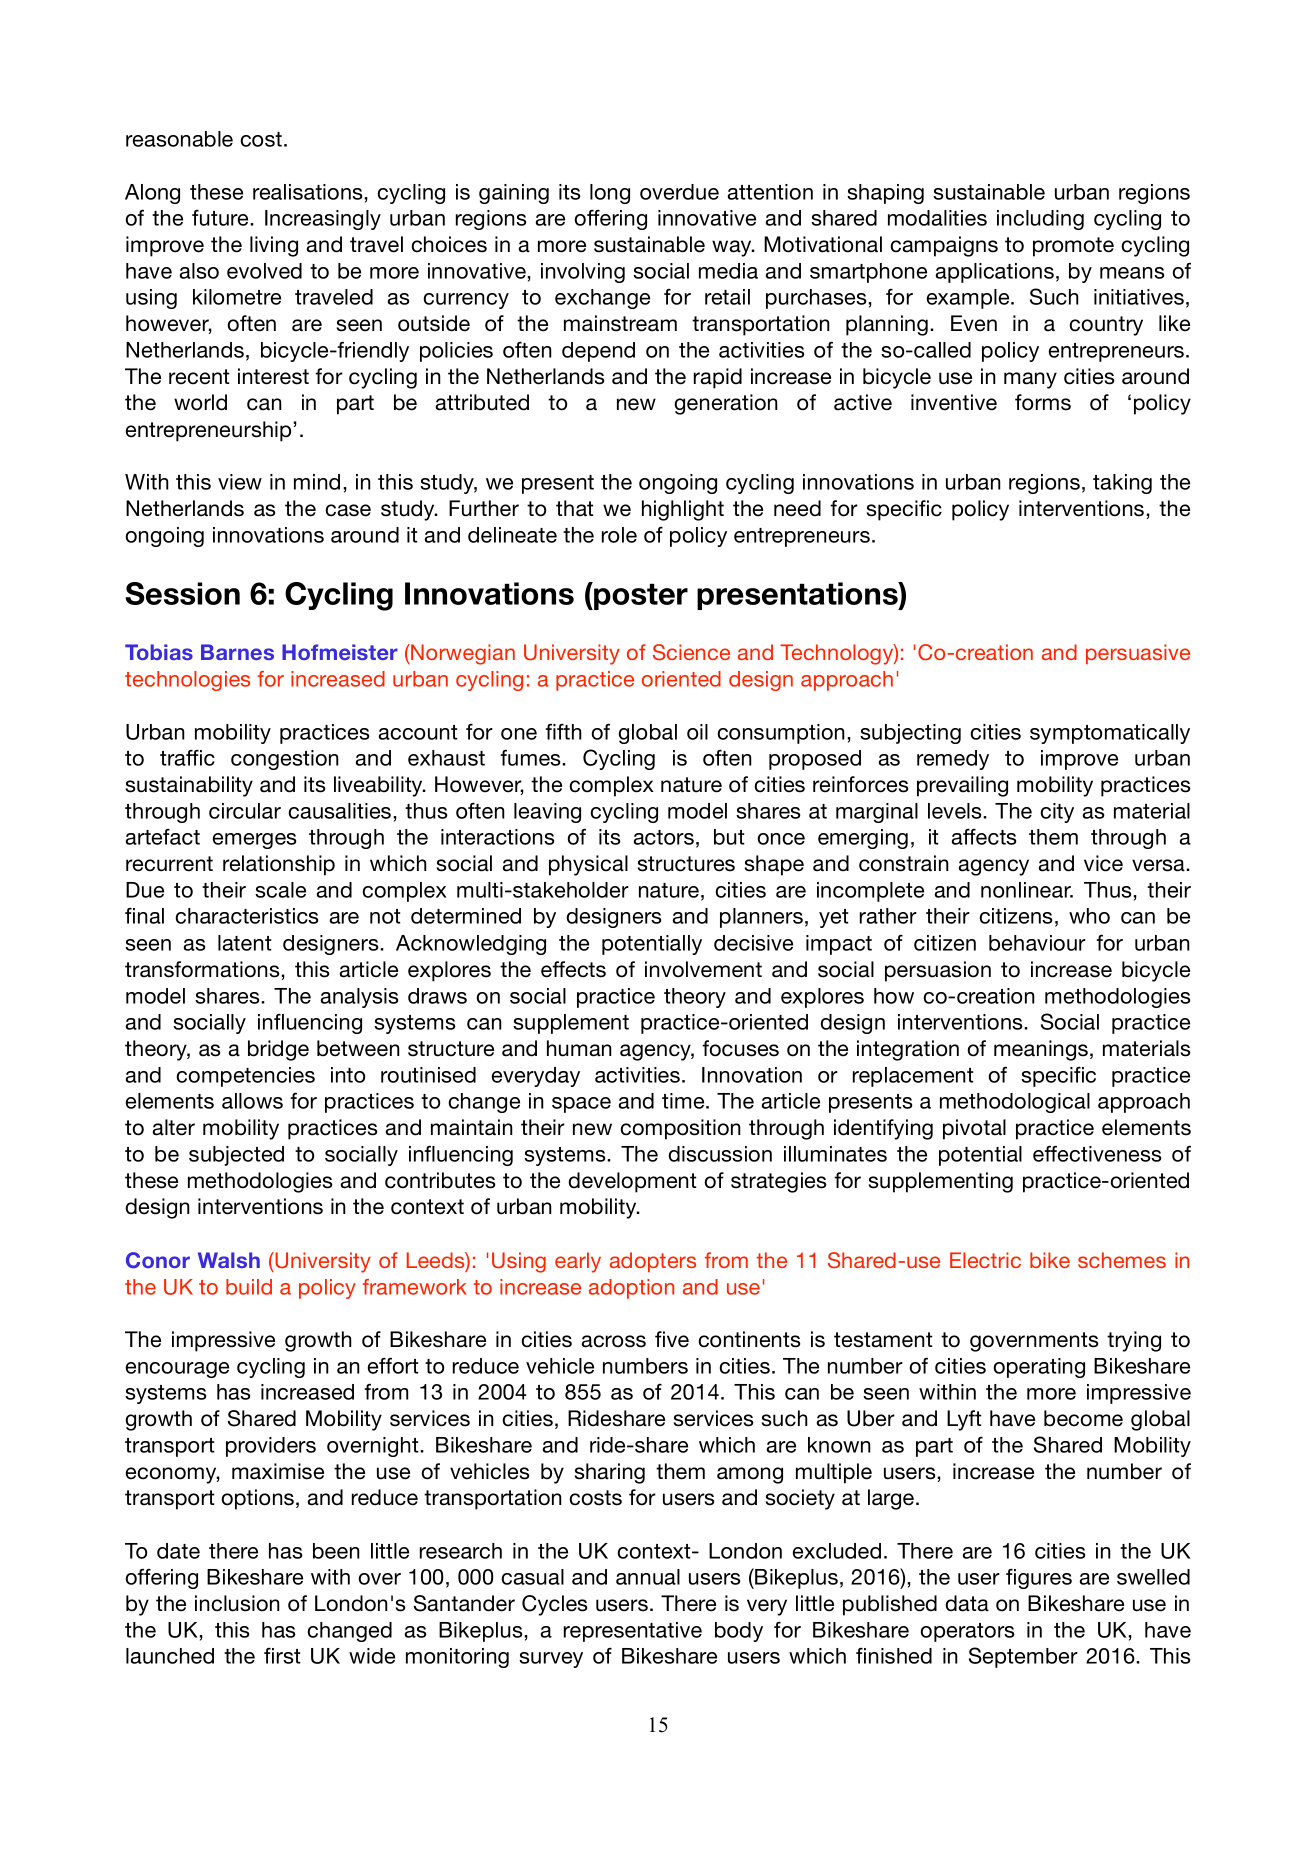 The image size is (1316, 1863). What do you see at coordinates (1039, 1578) in the document?
I see `figures` at bounding box center [1039, 1578].
